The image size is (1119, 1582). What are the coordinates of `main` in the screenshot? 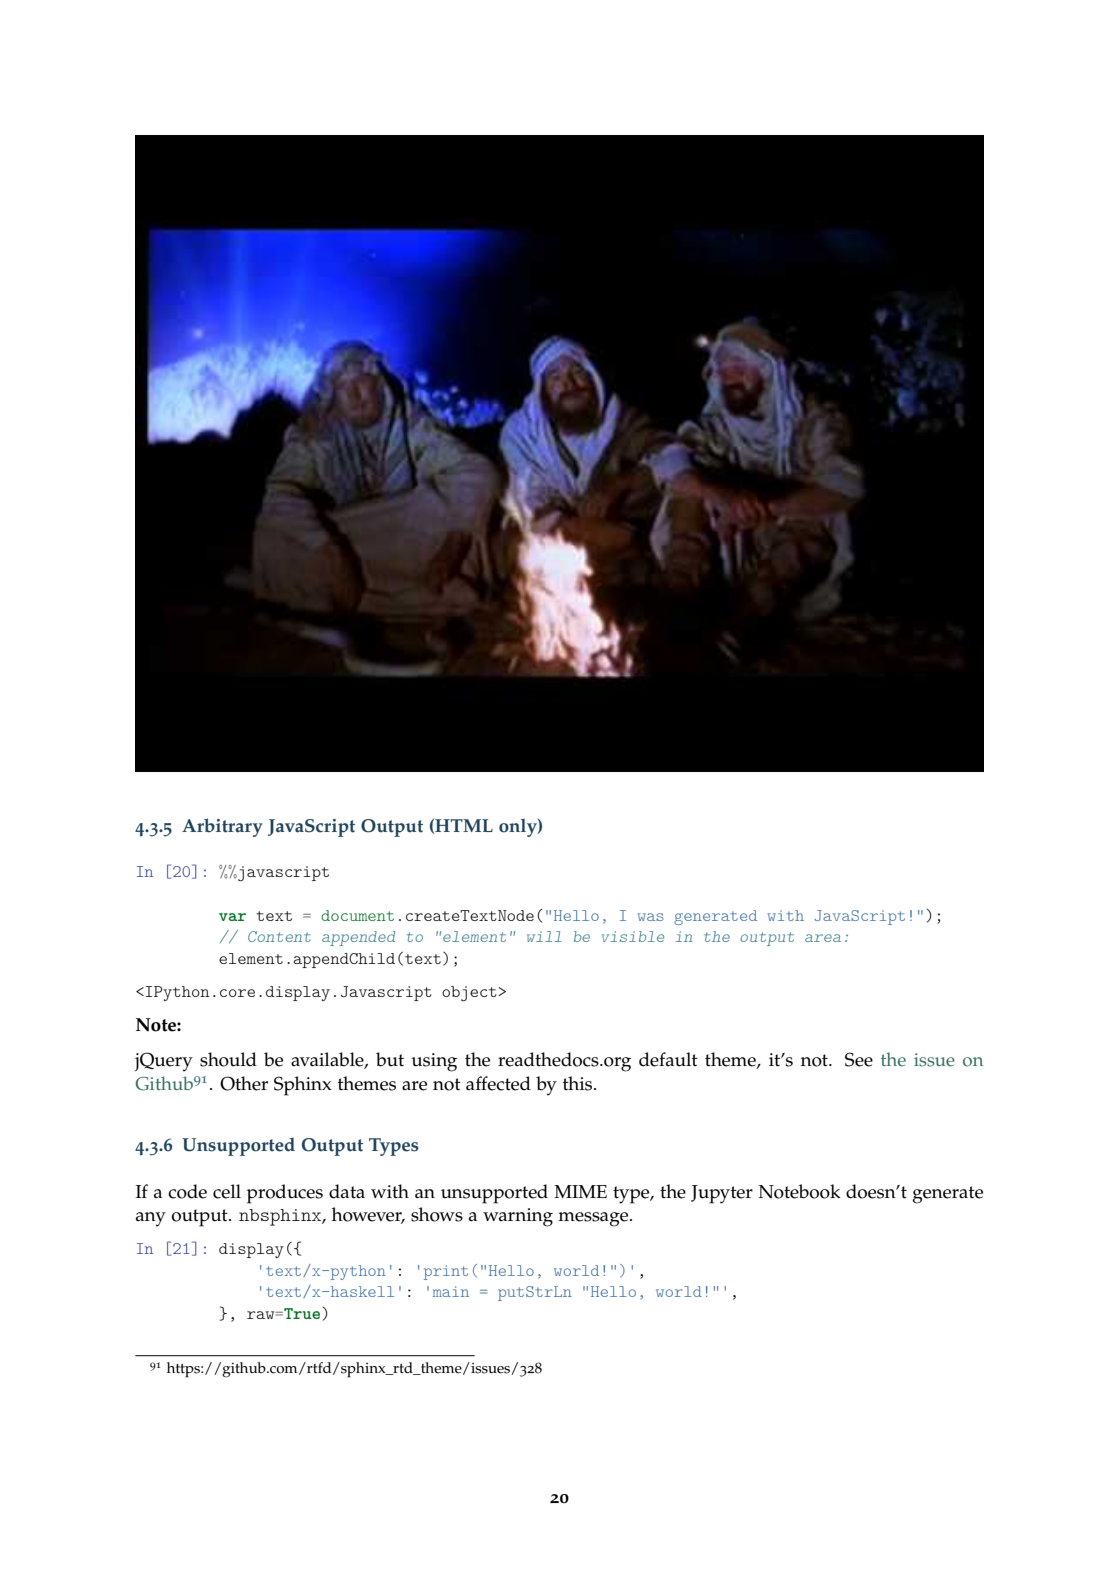 It's located at (451, 1291).
